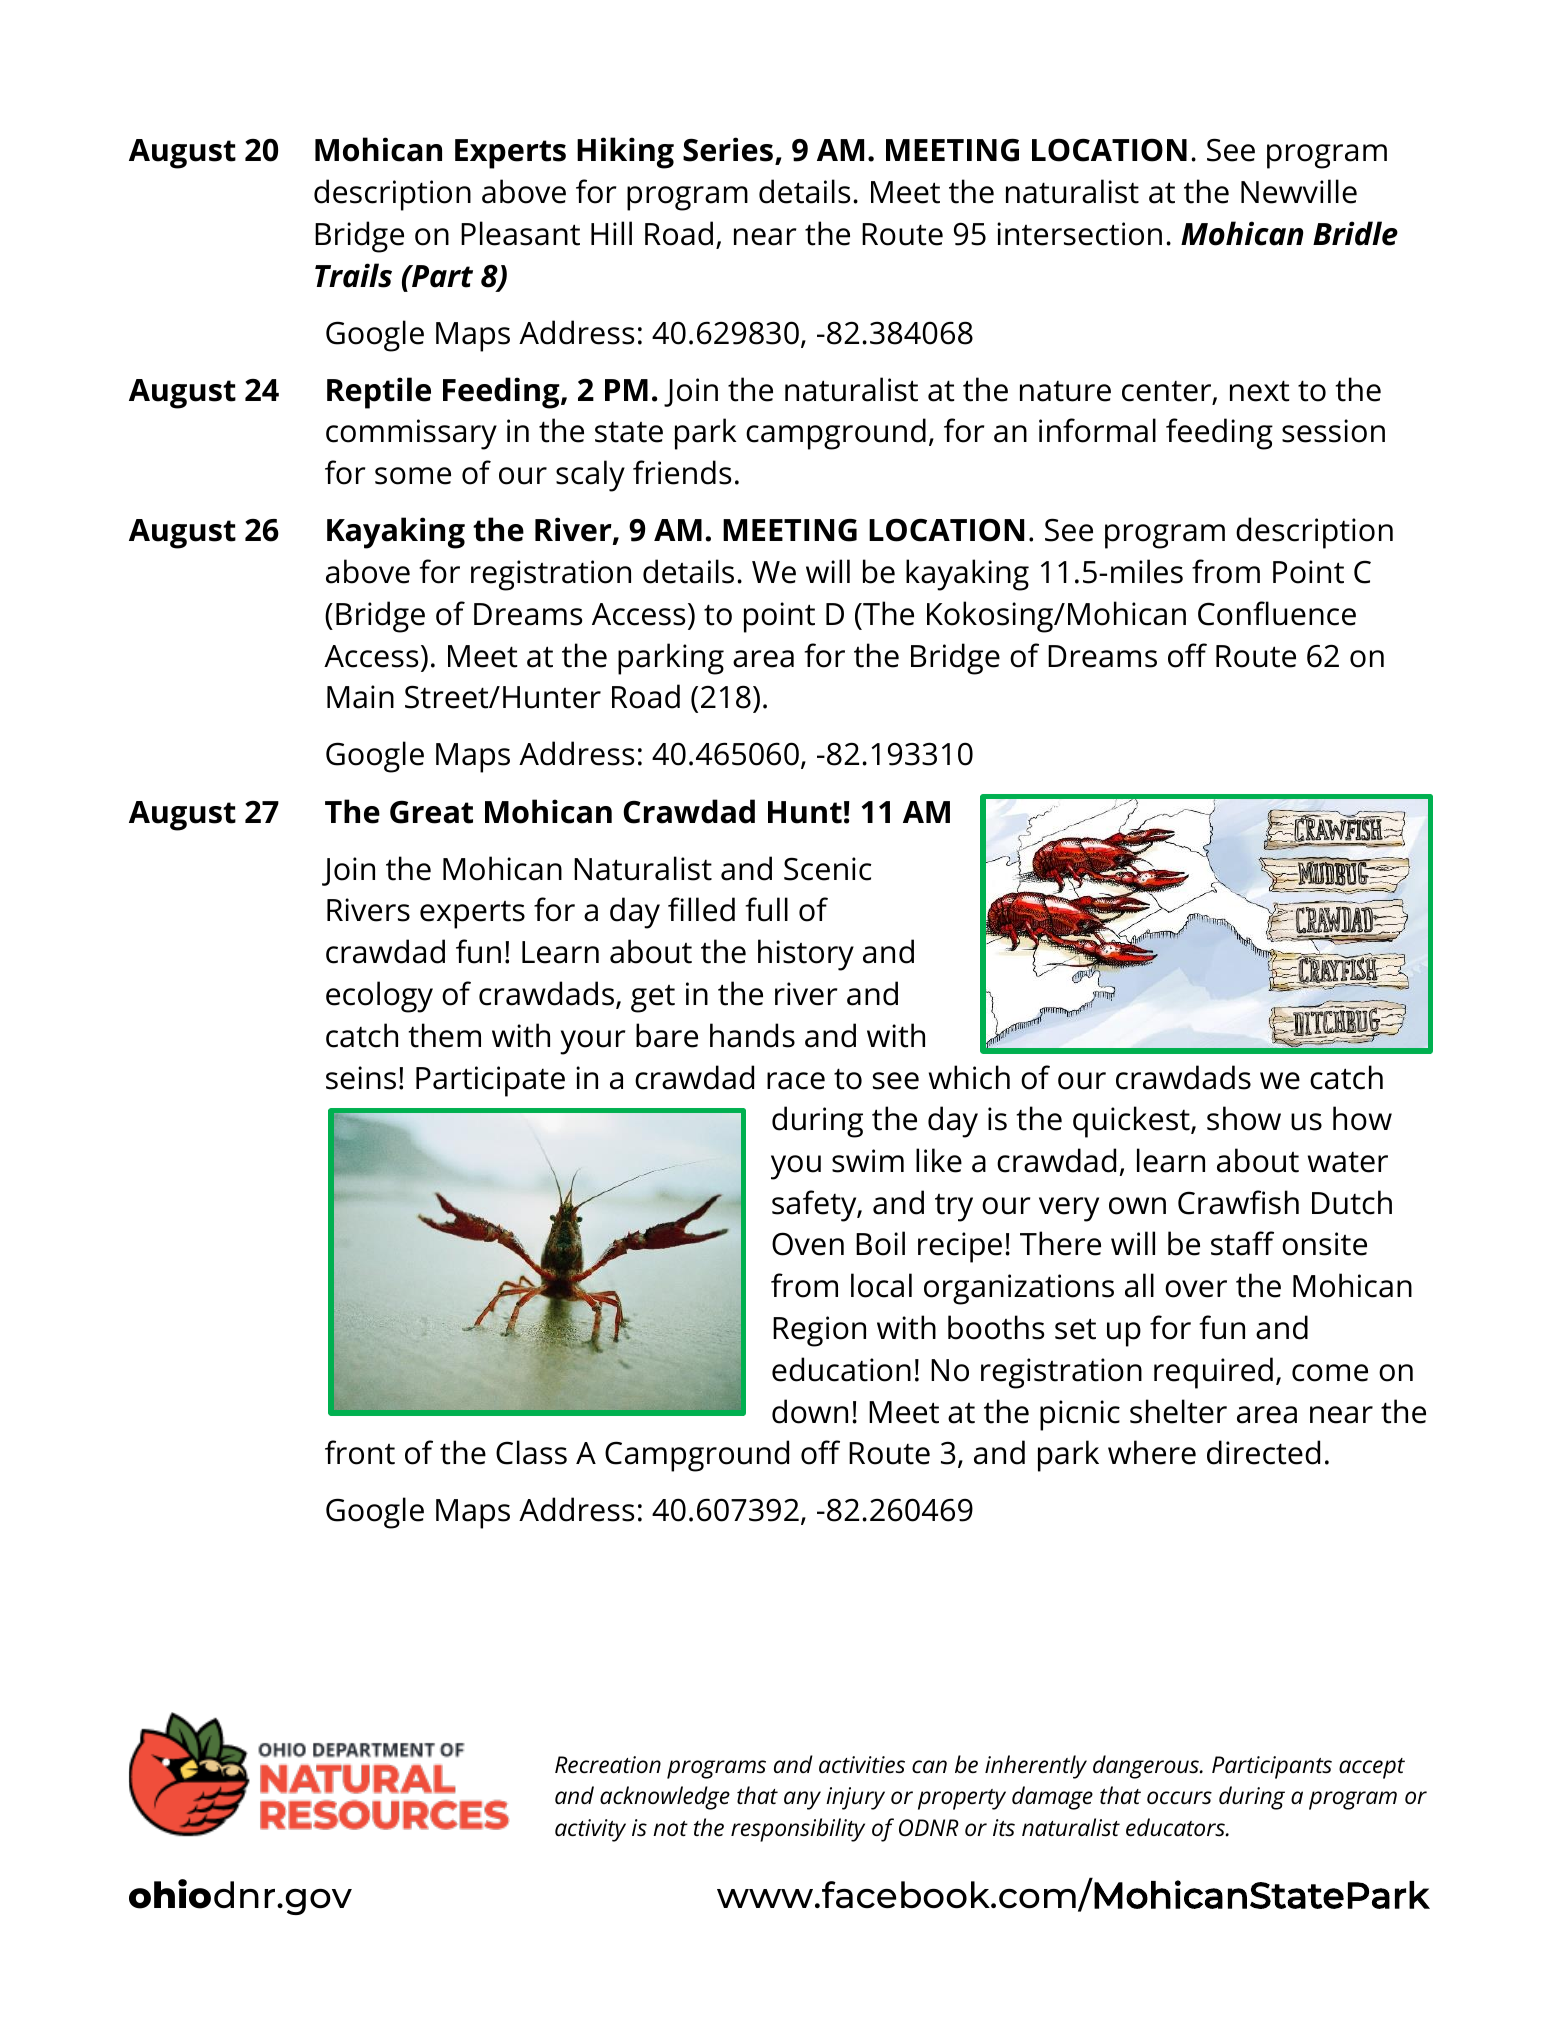 This page has width=1564, height=2024. What do you see at coordinates (862, 1765) in the page?
I see `activities` at bounding box center [862, 1765].
